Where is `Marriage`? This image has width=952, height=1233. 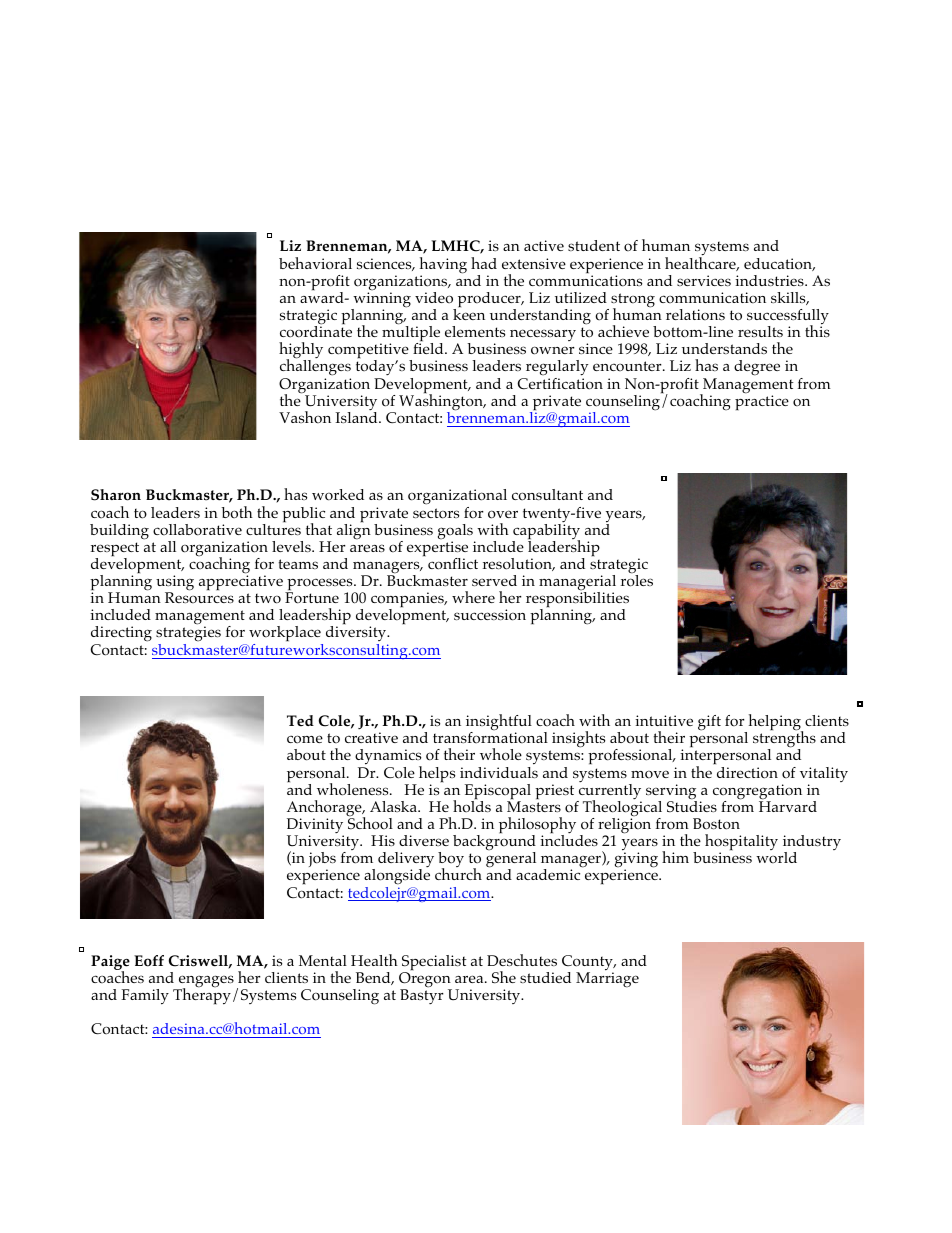
Marriage is located at coordinates (607, 979).
